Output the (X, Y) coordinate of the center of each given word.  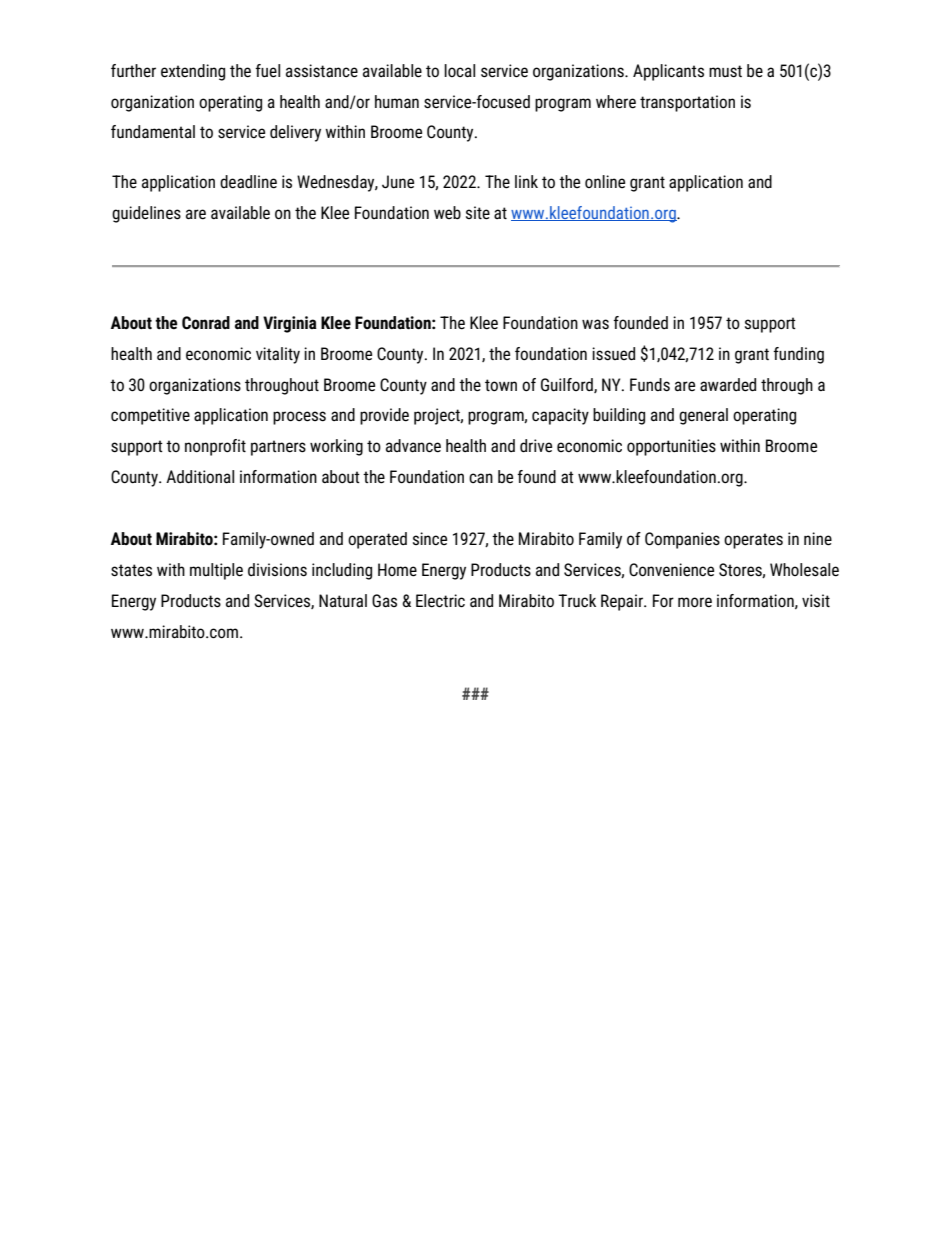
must (725, 71)
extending (193, 72)
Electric (440, 601)
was (595, 324)
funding (798, 355)
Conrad (206, 323)
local (459, 70)
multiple (216, 571)
